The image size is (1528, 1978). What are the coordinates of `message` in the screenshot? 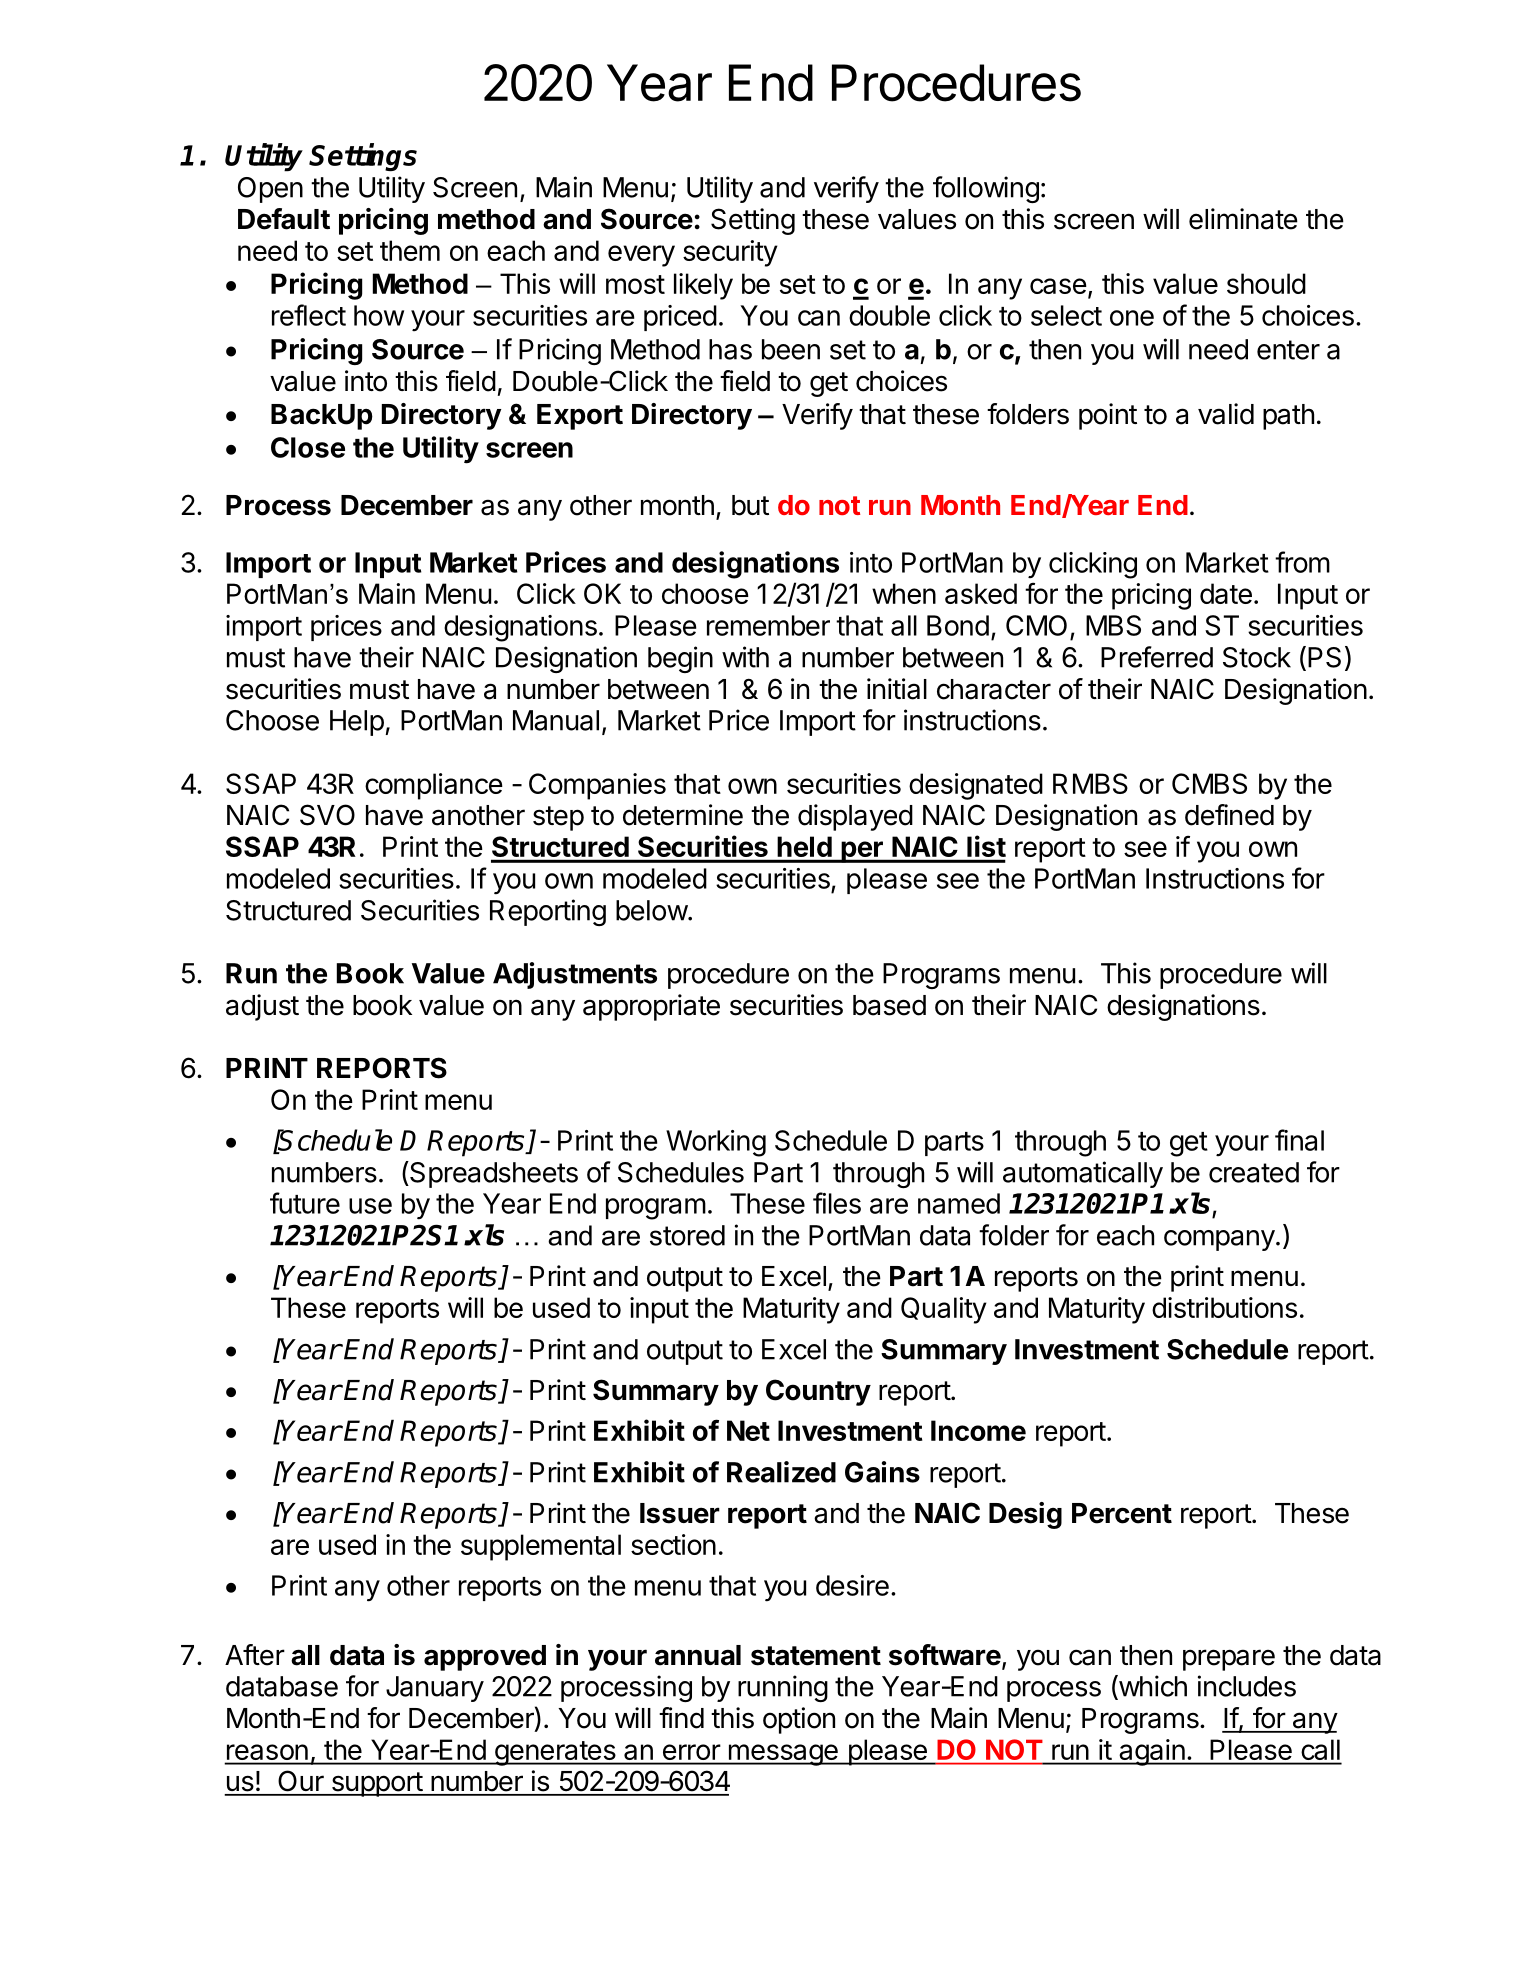 It's located at (783, 1755).
